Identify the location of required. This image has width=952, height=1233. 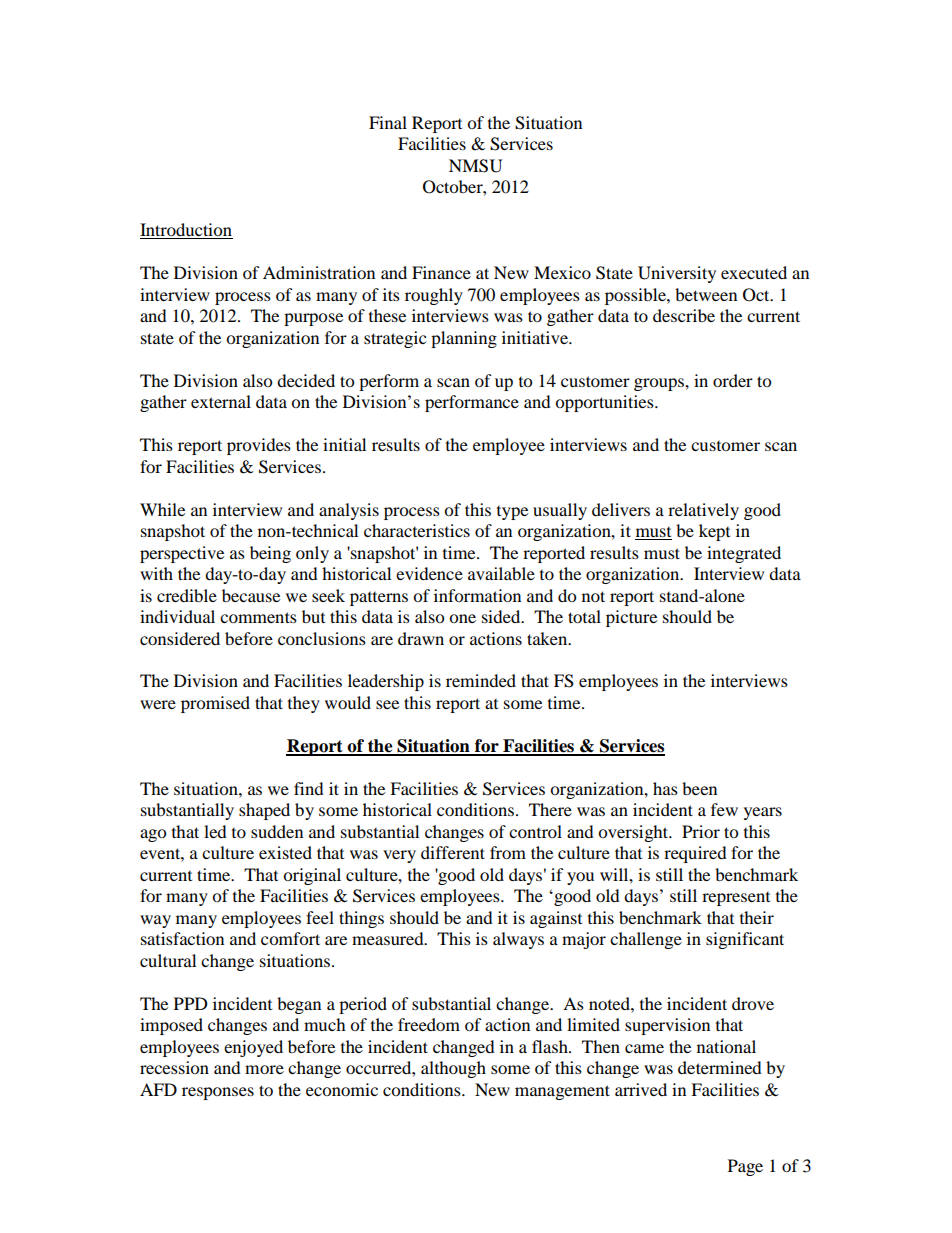
(695, 854).
